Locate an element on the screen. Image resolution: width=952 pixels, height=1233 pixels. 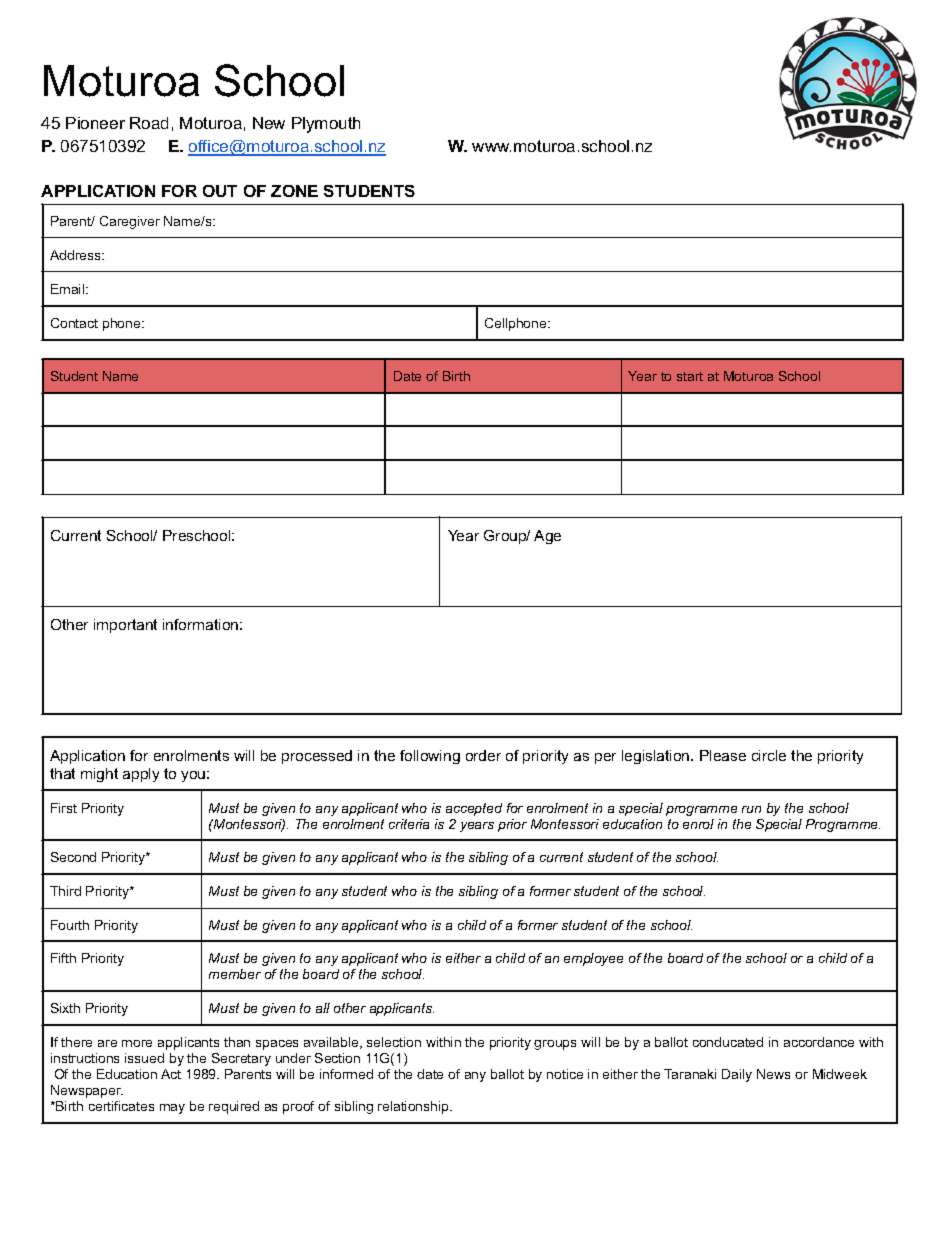
Age is located at coordinates (547, 537).
